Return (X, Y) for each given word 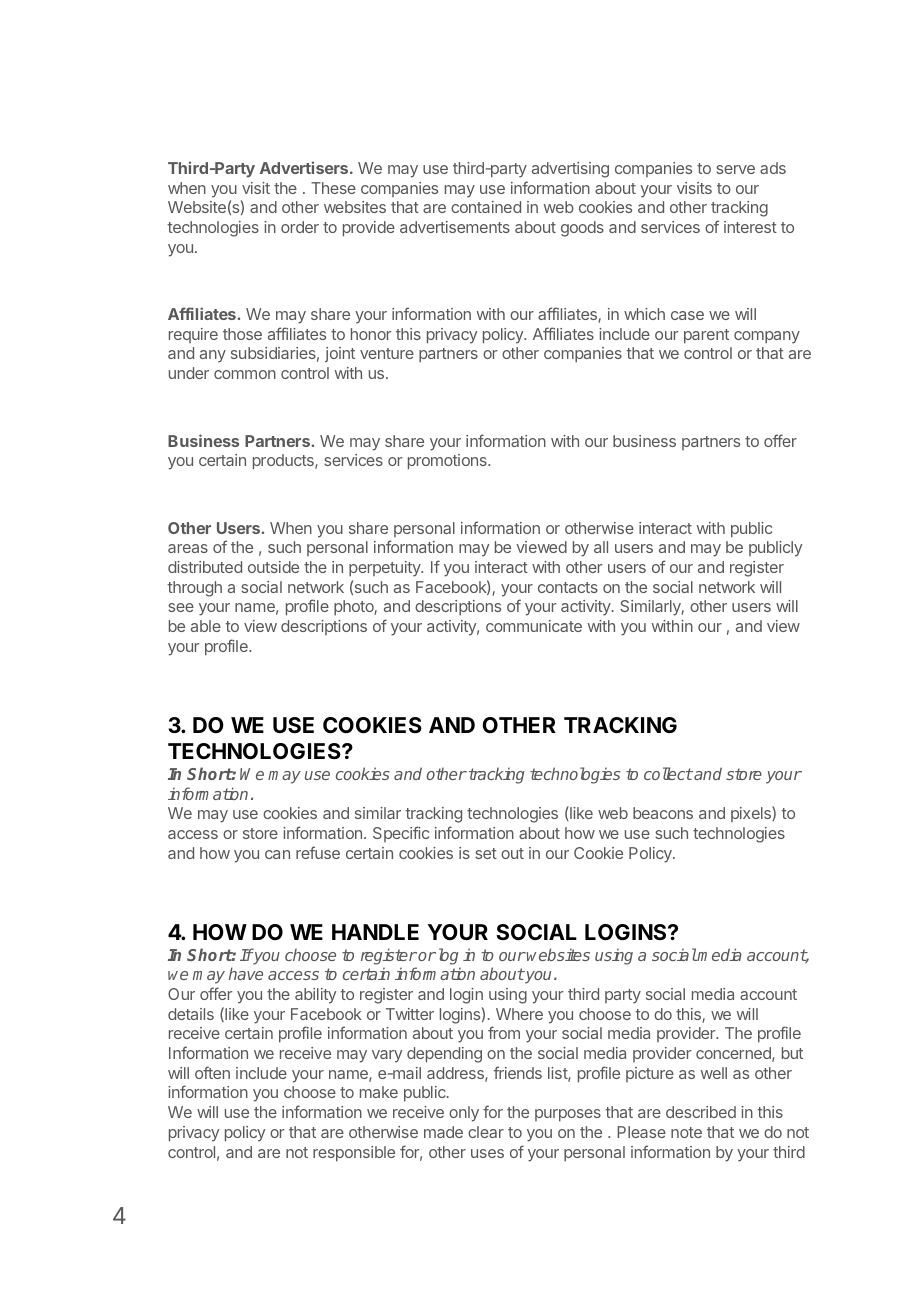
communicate (534, 626)
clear (486, 1132)
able (206, 626)
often (212, 1072)
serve (735, 169)
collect (668, 773)
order (300, 227)
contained (486, 207)
